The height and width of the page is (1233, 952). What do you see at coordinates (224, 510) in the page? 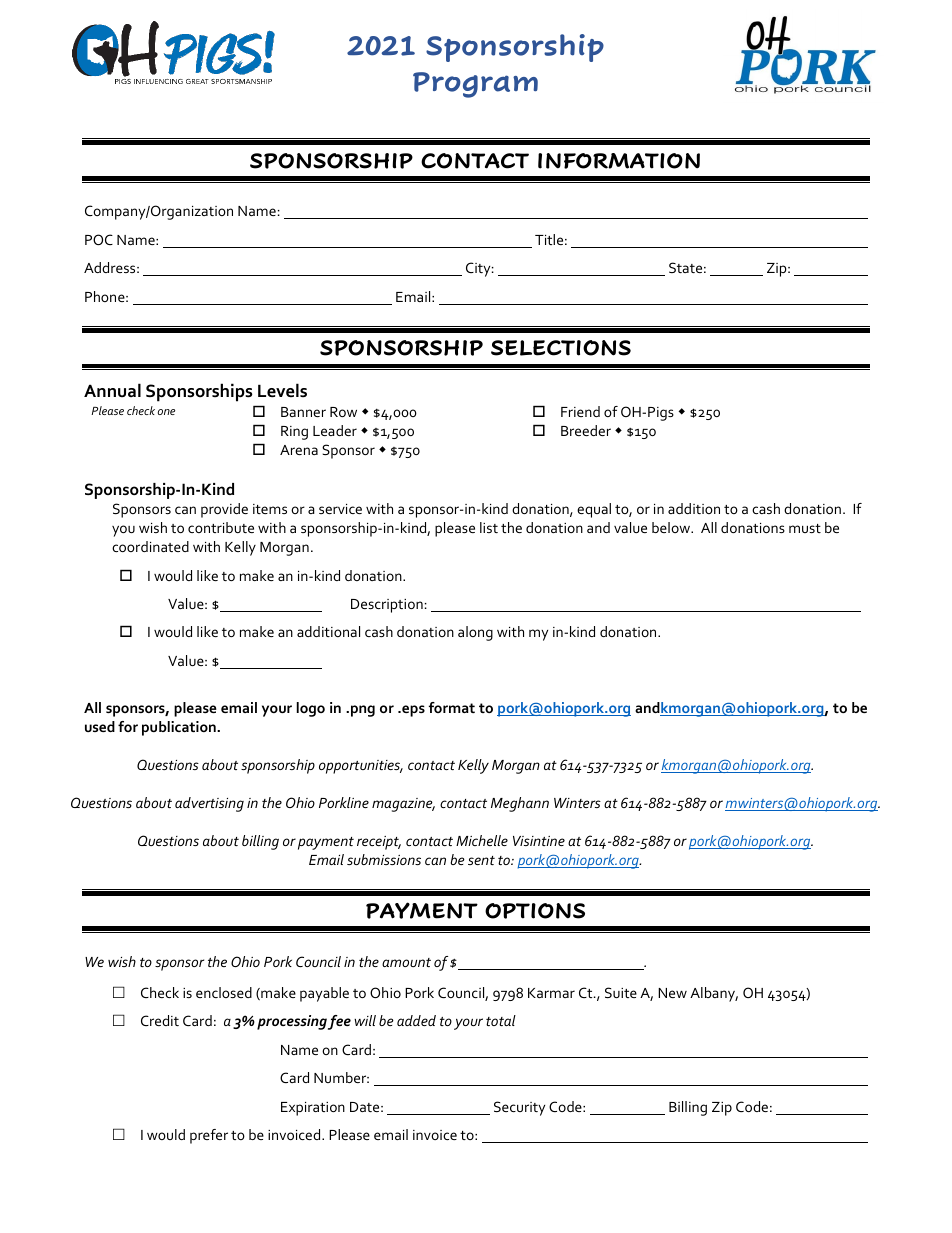
I see `provide` at bounding box center [224, 510].
